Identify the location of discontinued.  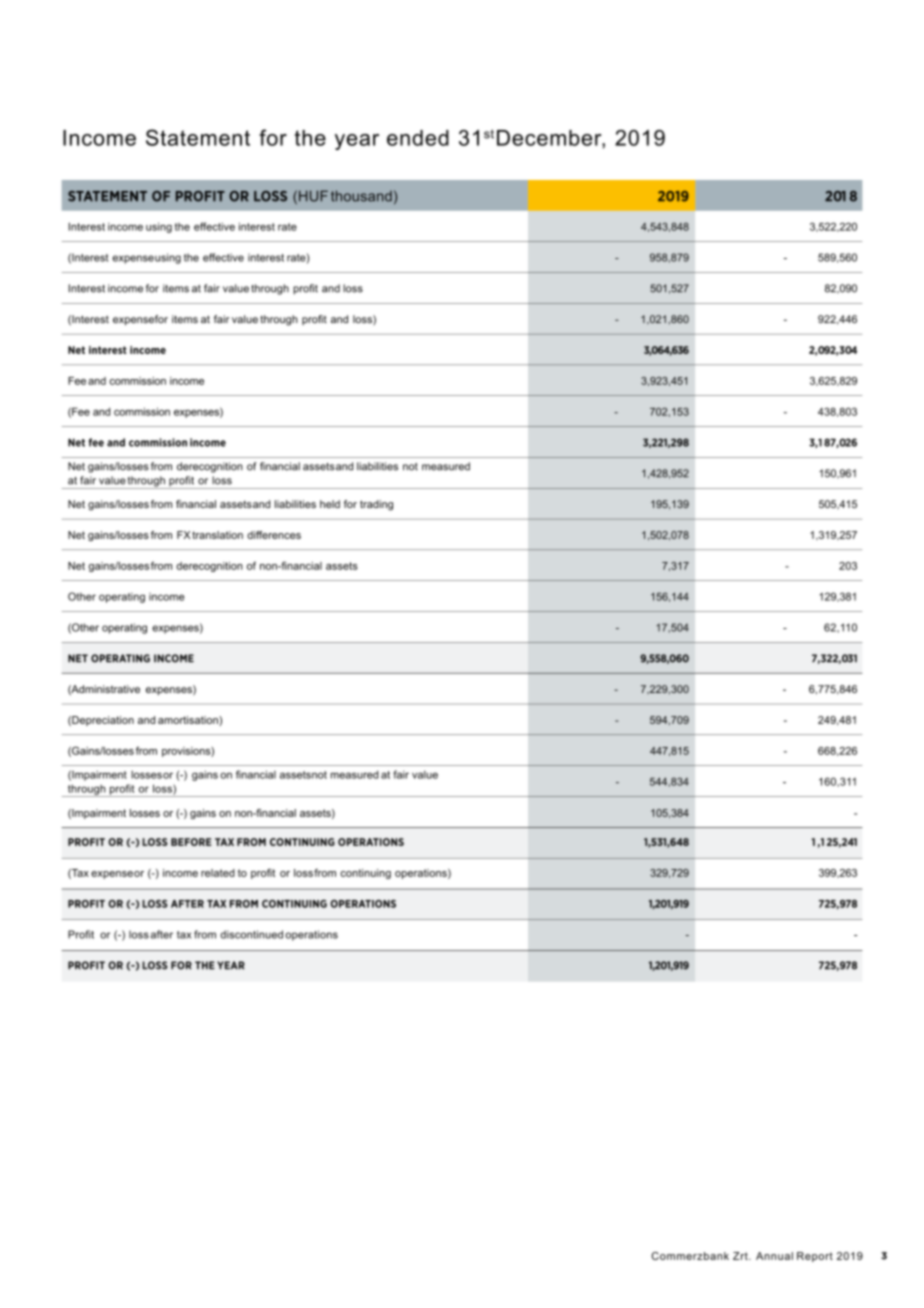
(251, 934).
